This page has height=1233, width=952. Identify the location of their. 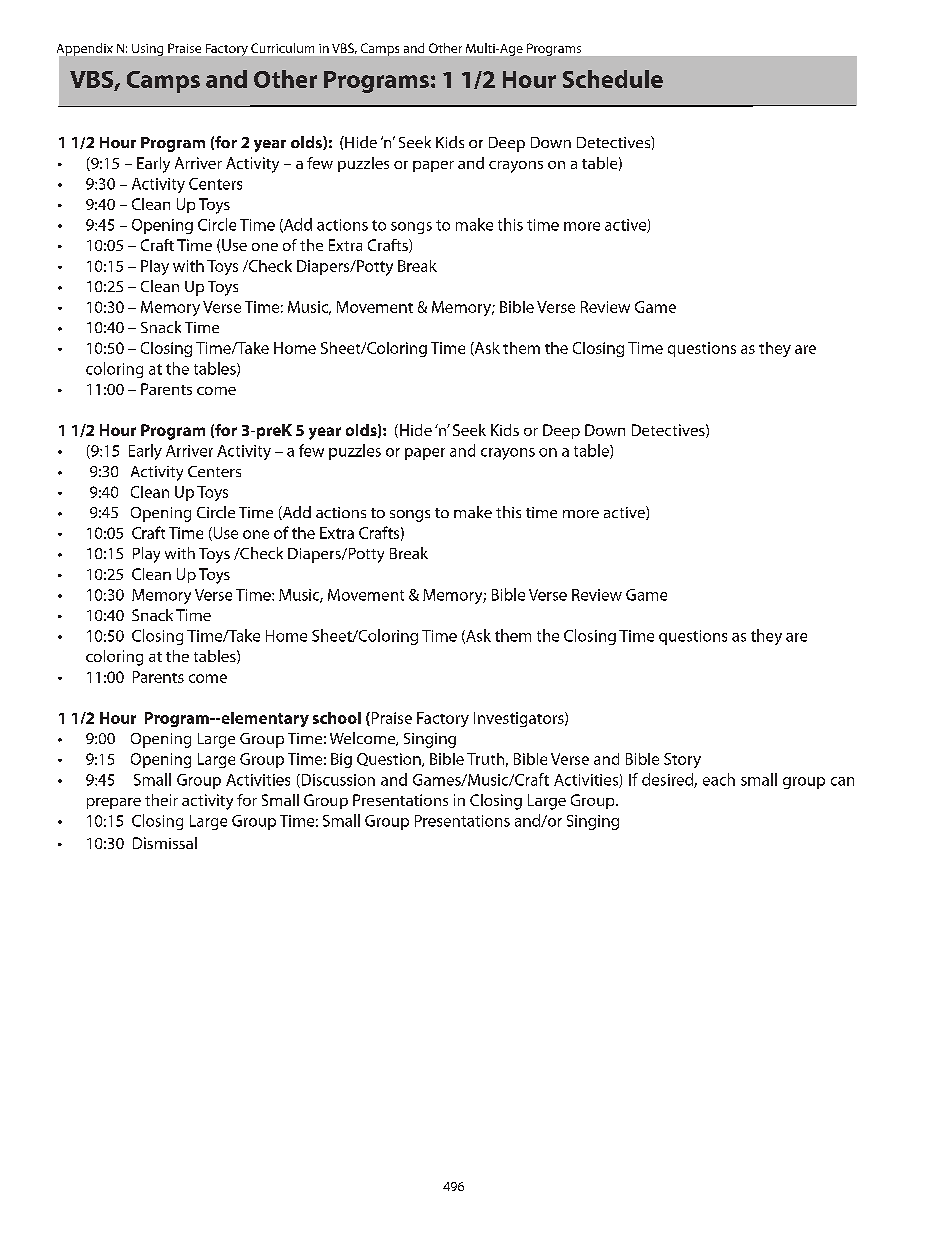
(161, 800).
